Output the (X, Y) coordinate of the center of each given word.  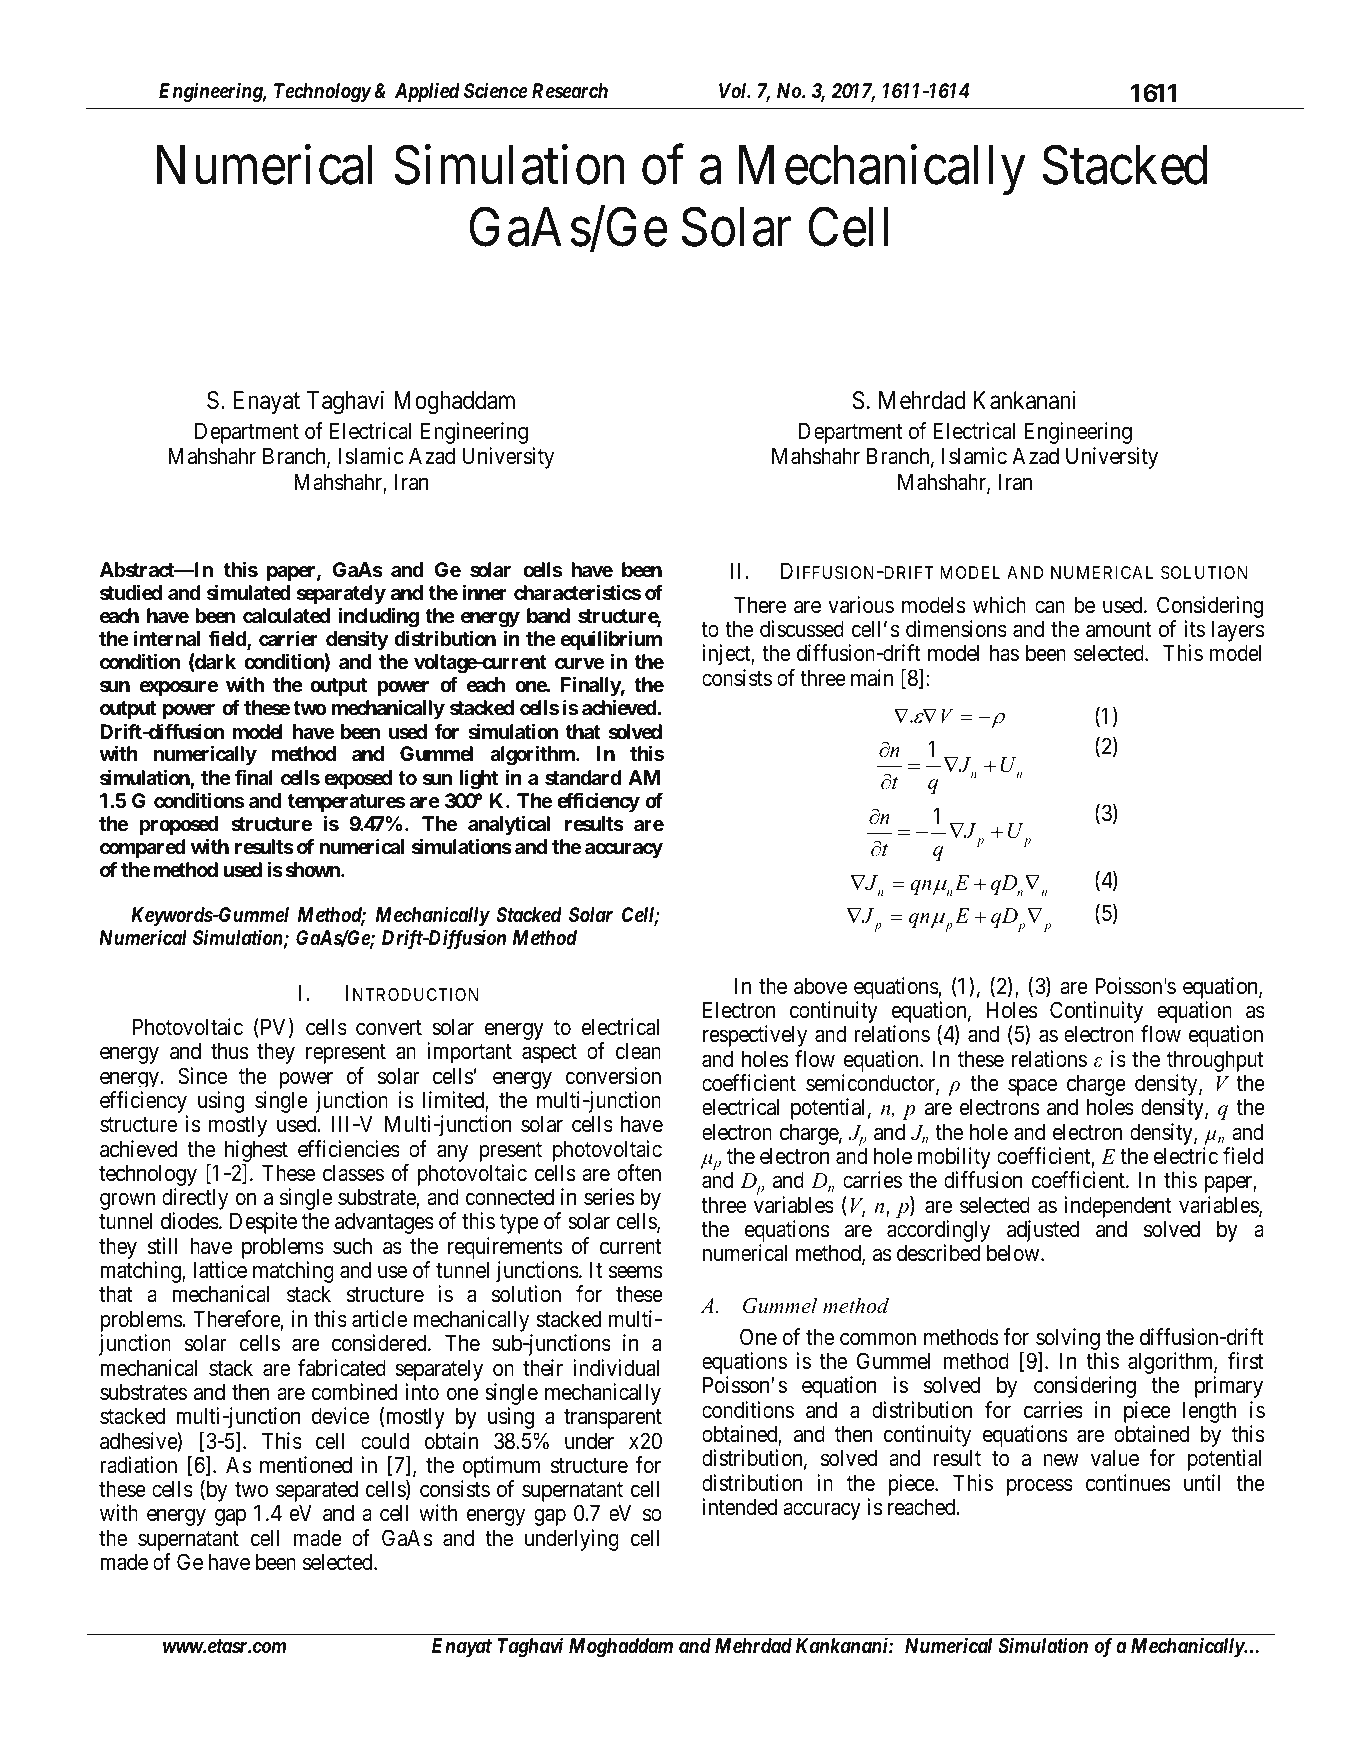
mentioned (306, 1465)
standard (583, 777)
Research (570, 91)
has (1004, 653)
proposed (179, 825)
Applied (427, 92)
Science (496, 91)
